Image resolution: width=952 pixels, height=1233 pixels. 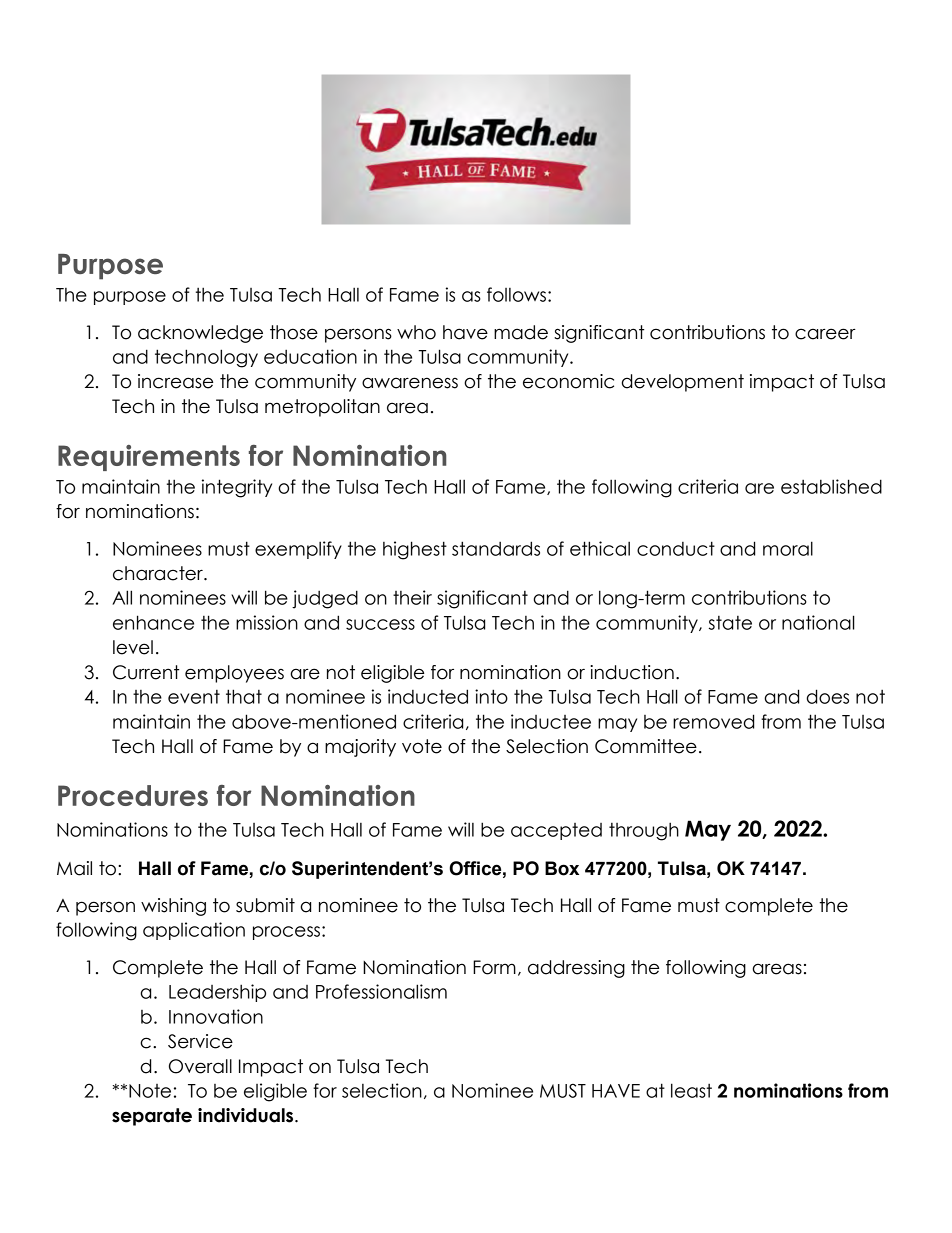 What do you see at coordinates (496, 548) in the screenshot?
I see `standards` at bounding box center [496, 548].
